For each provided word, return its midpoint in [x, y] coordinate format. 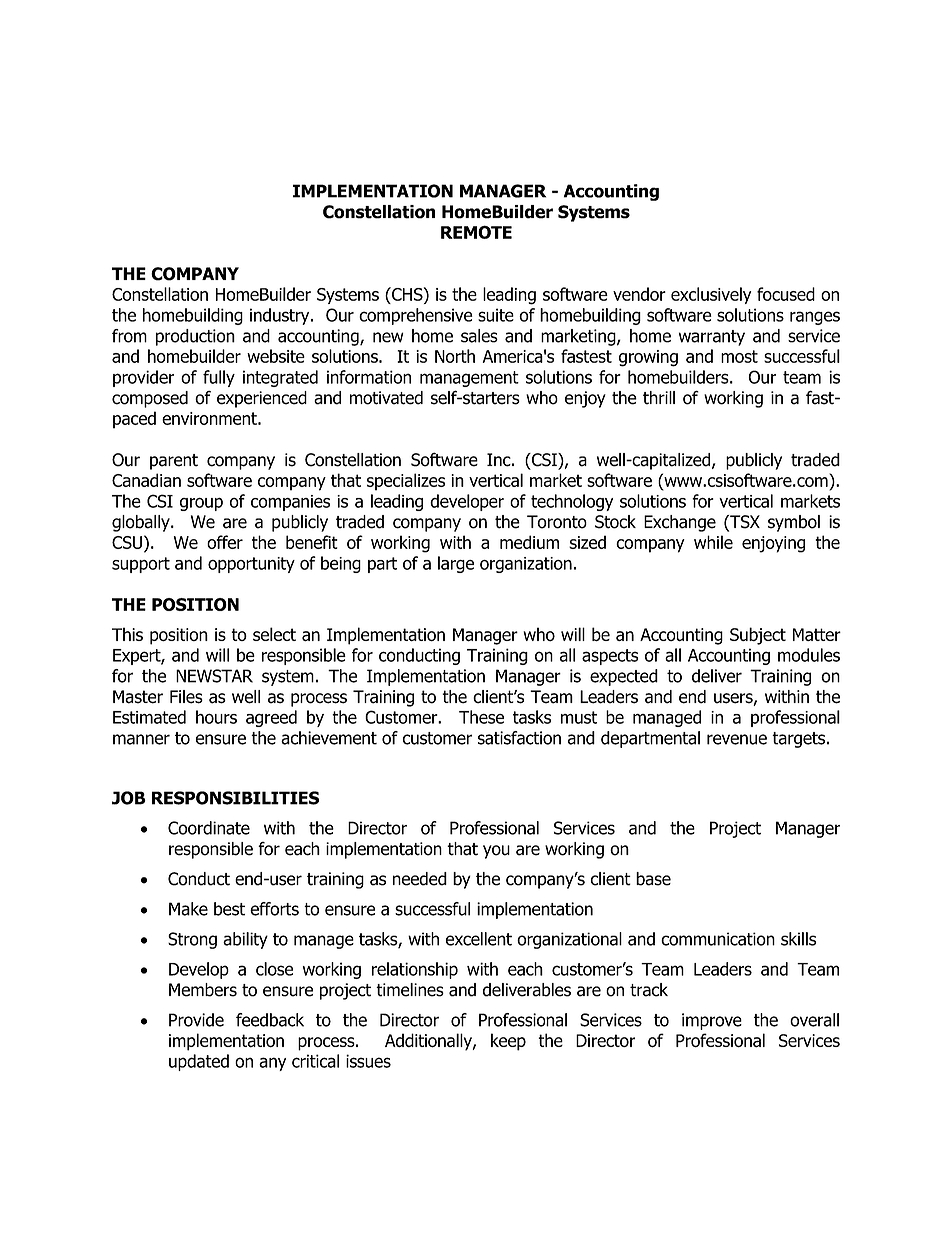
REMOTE [476, 232]
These [481, 717]
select [274, 634]
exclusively [711, 295]
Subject [758, 636]
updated [199, 1062]
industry [281, 316]
